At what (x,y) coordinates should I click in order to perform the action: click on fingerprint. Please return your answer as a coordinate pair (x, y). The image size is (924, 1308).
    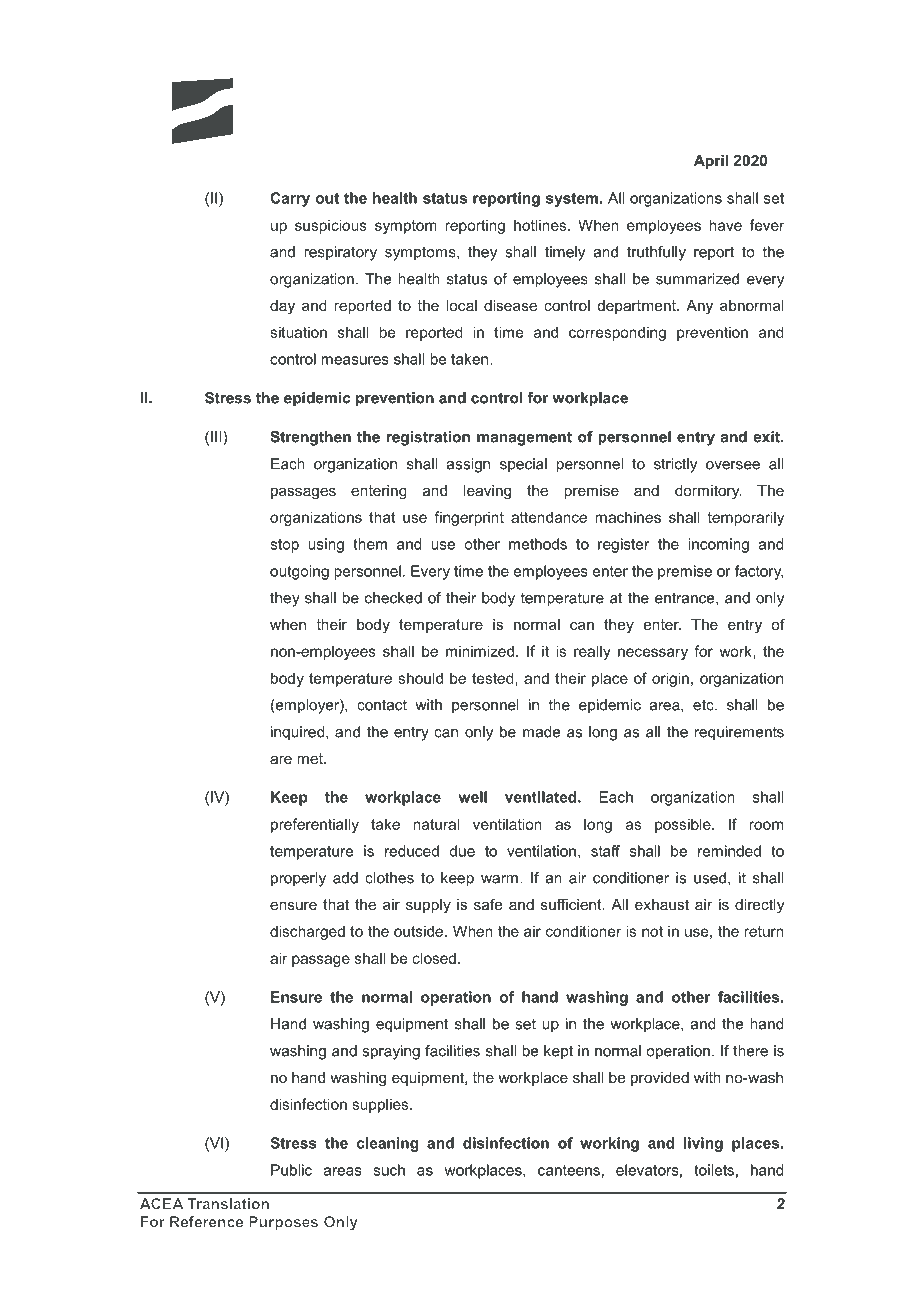
    Looking at the image, I should click on (469, 518).
